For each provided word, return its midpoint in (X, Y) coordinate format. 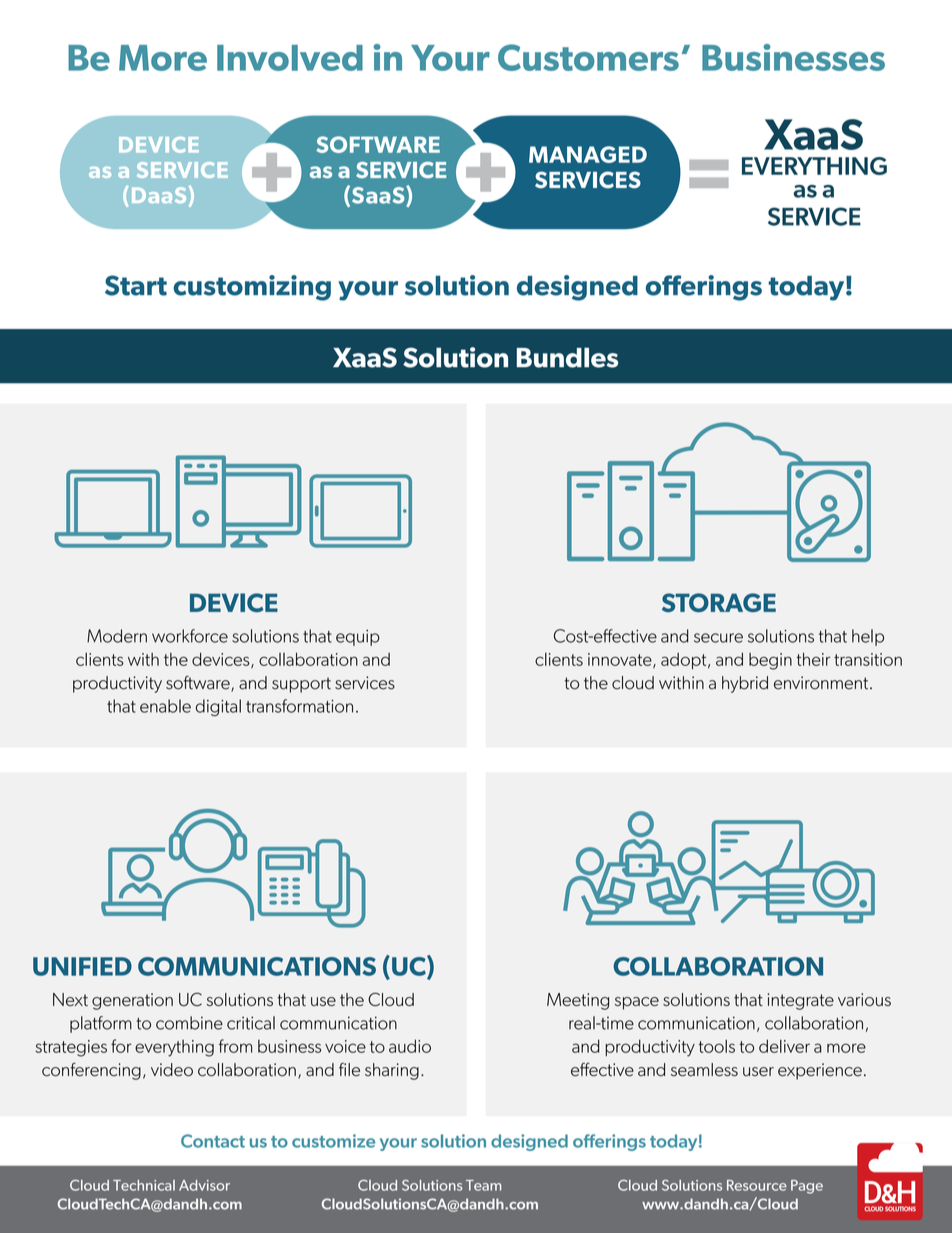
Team (483, 1185)
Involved (290, 58)
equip (358, 638)
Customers (588, 57)
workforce (190, 636)
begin (770, 661)
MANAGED (588, 154)
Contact (213, 1141)
